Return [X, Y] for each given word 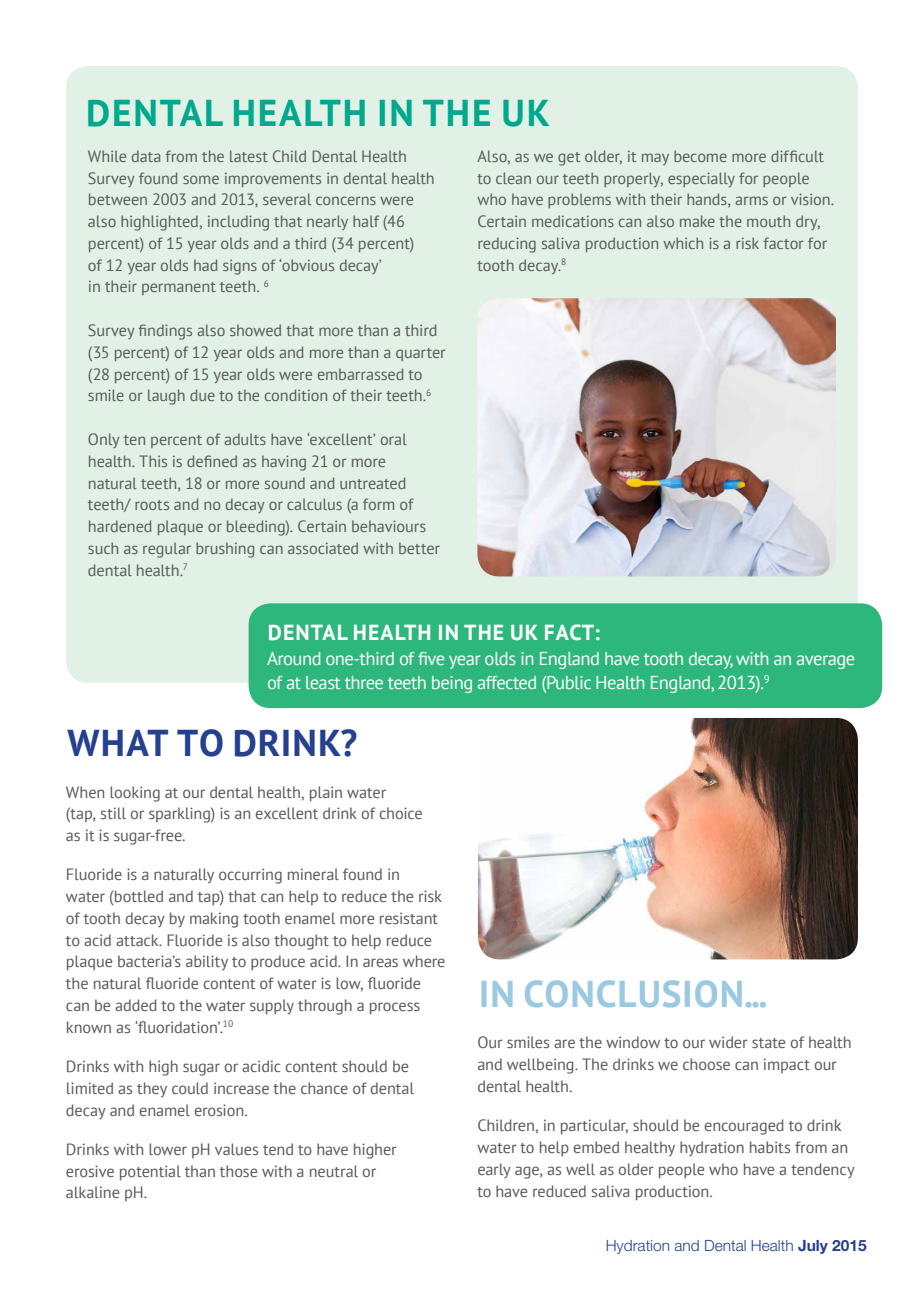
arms [751, 200]
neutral [334, 1171]
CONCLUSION [633, 993]
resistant [409, 918]
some [201, 179]
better [419, 548]
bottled [138, 897]
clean [513, 178]
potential [150, 1173]
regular [167, 550]
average [825, 662]
